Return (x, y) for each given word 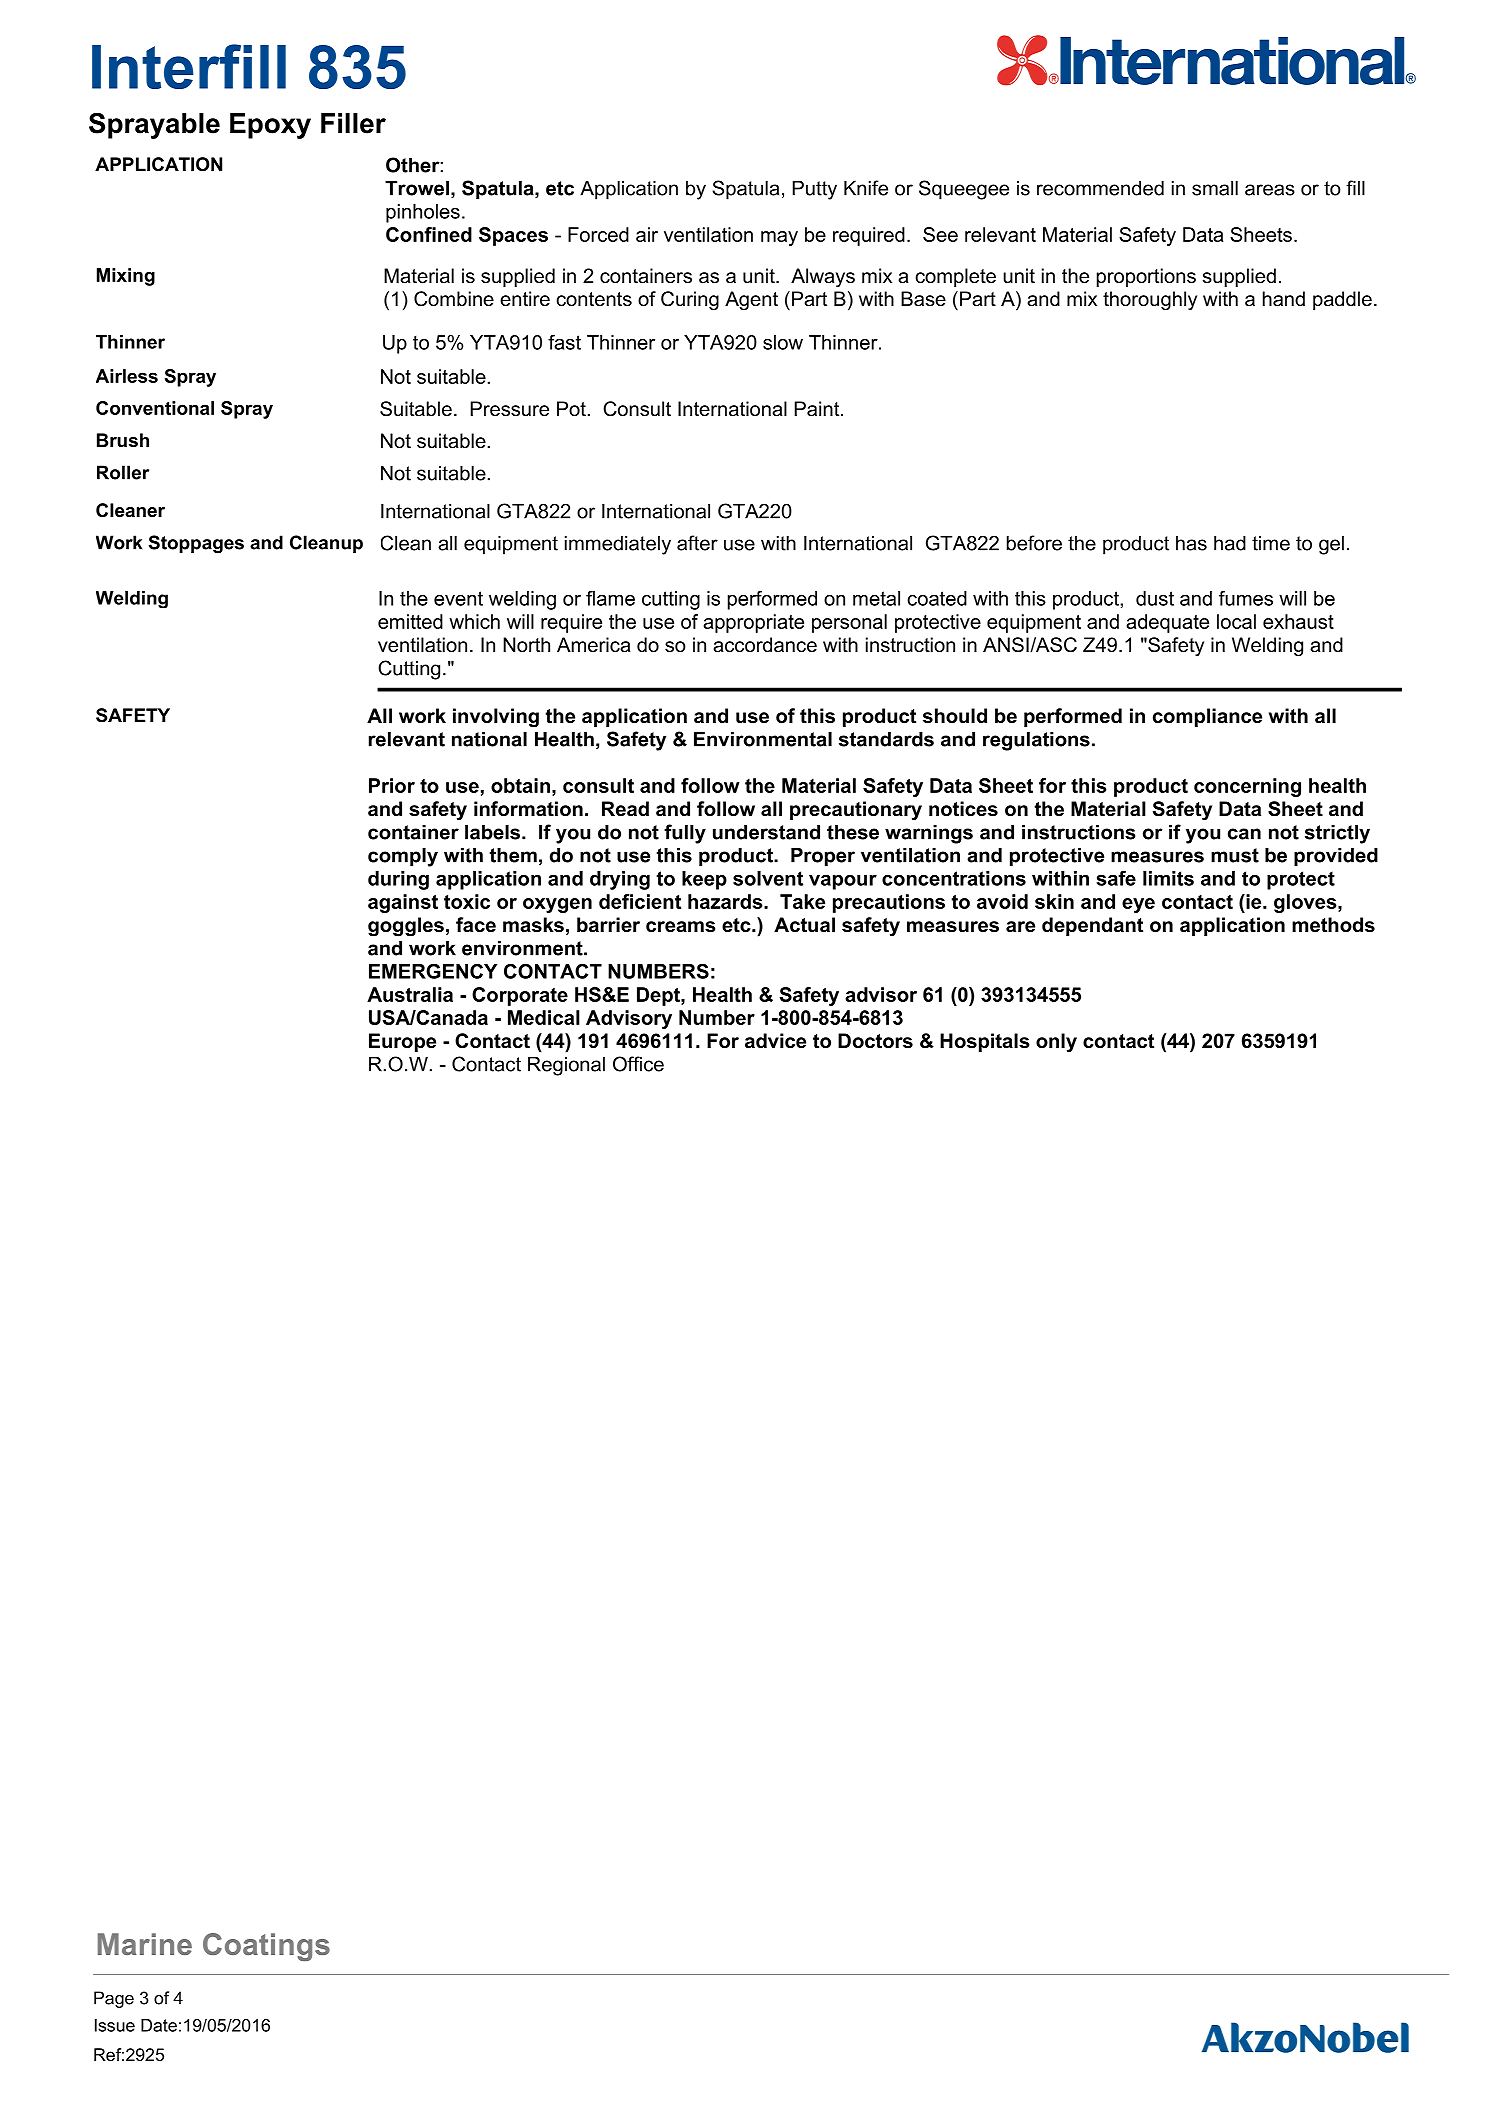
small (1215, 188)
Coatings (266, 1947)
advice (775, 1041)
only (1056, 1043)
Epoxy (270, 126)
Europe (402, 1042)
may (779, 238)
